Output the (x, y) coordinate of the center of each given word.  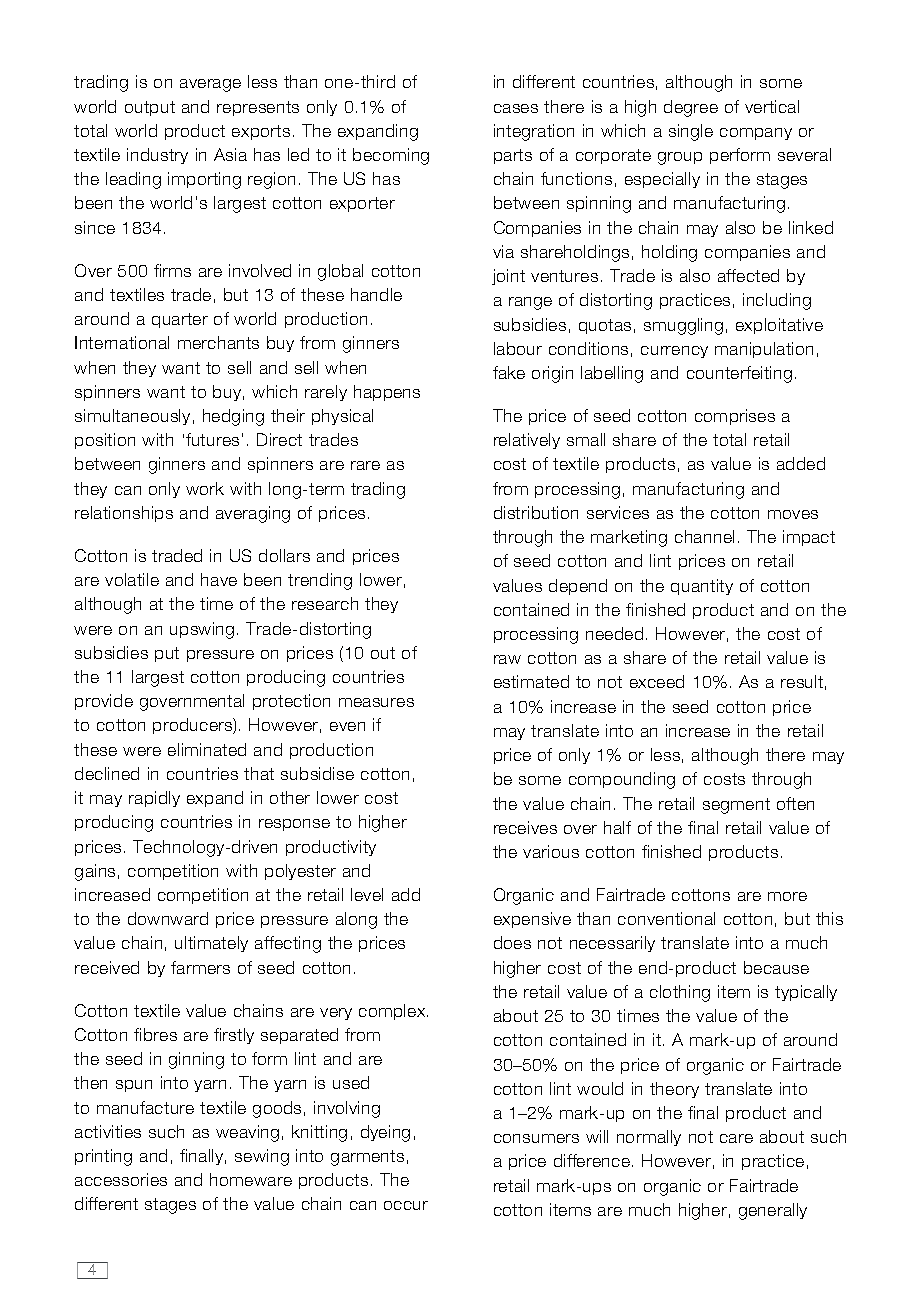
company (756, 134)
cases (516, 108)
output (150, 108)
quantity (702, 587)
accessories (121, 1179)
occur (406, 1205)
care (736, 1138)
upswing (202, 630)
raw (507, 659)
